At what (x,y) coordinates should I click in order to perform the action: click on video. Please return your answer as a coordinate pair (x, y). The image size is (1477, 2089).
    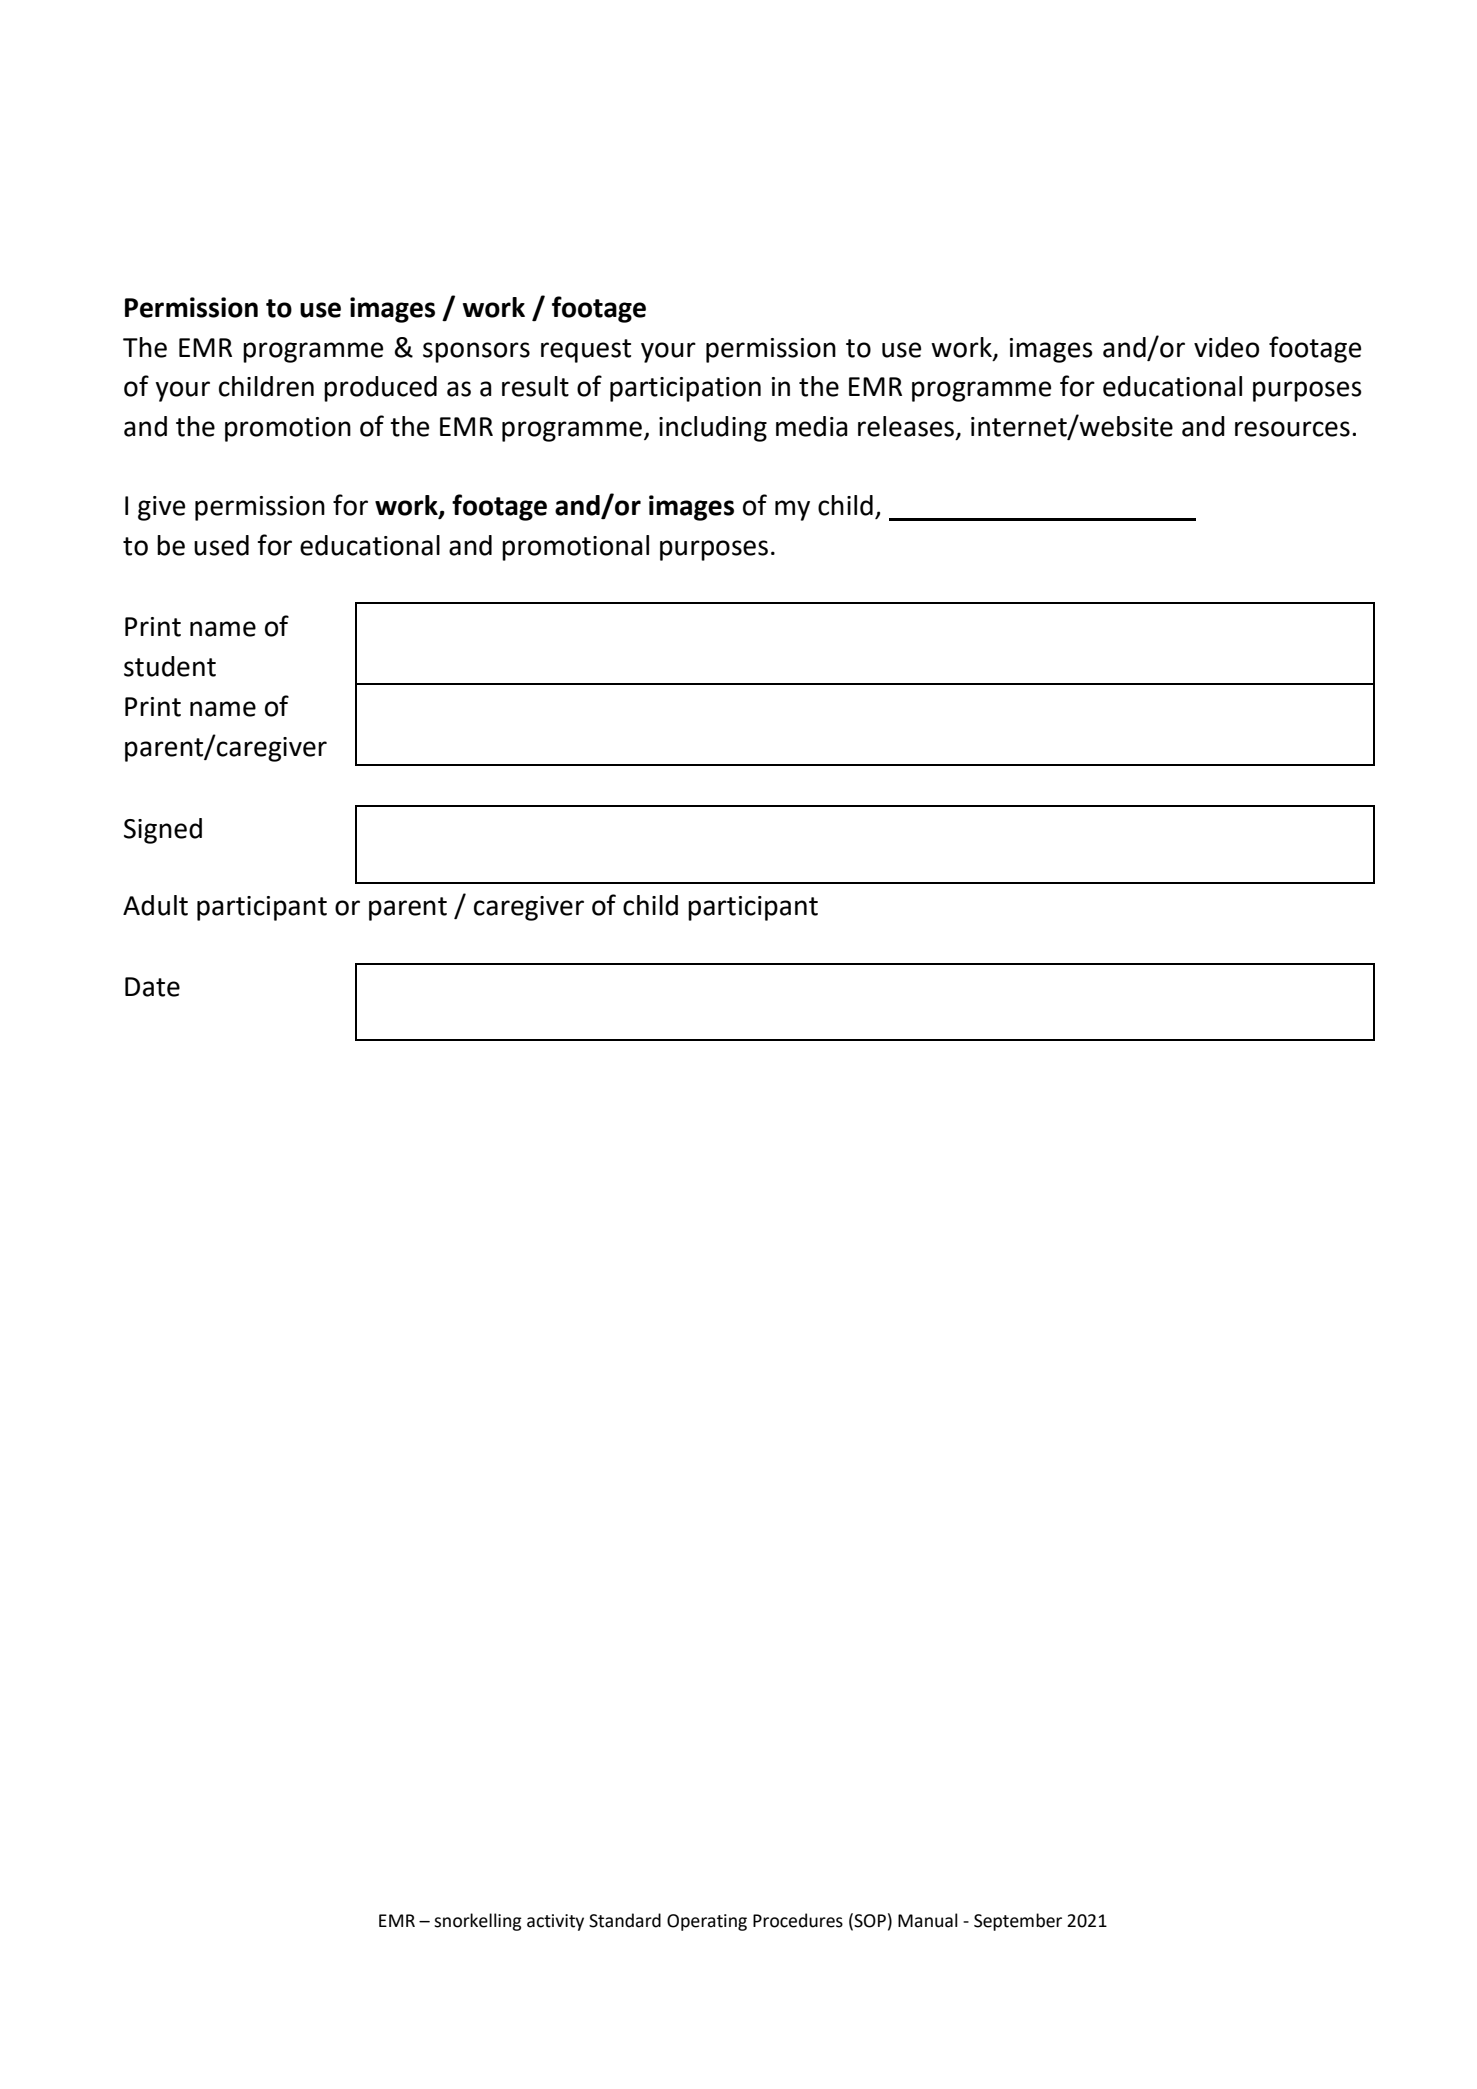
    Looking at the image, I should click on (1226, 347).
